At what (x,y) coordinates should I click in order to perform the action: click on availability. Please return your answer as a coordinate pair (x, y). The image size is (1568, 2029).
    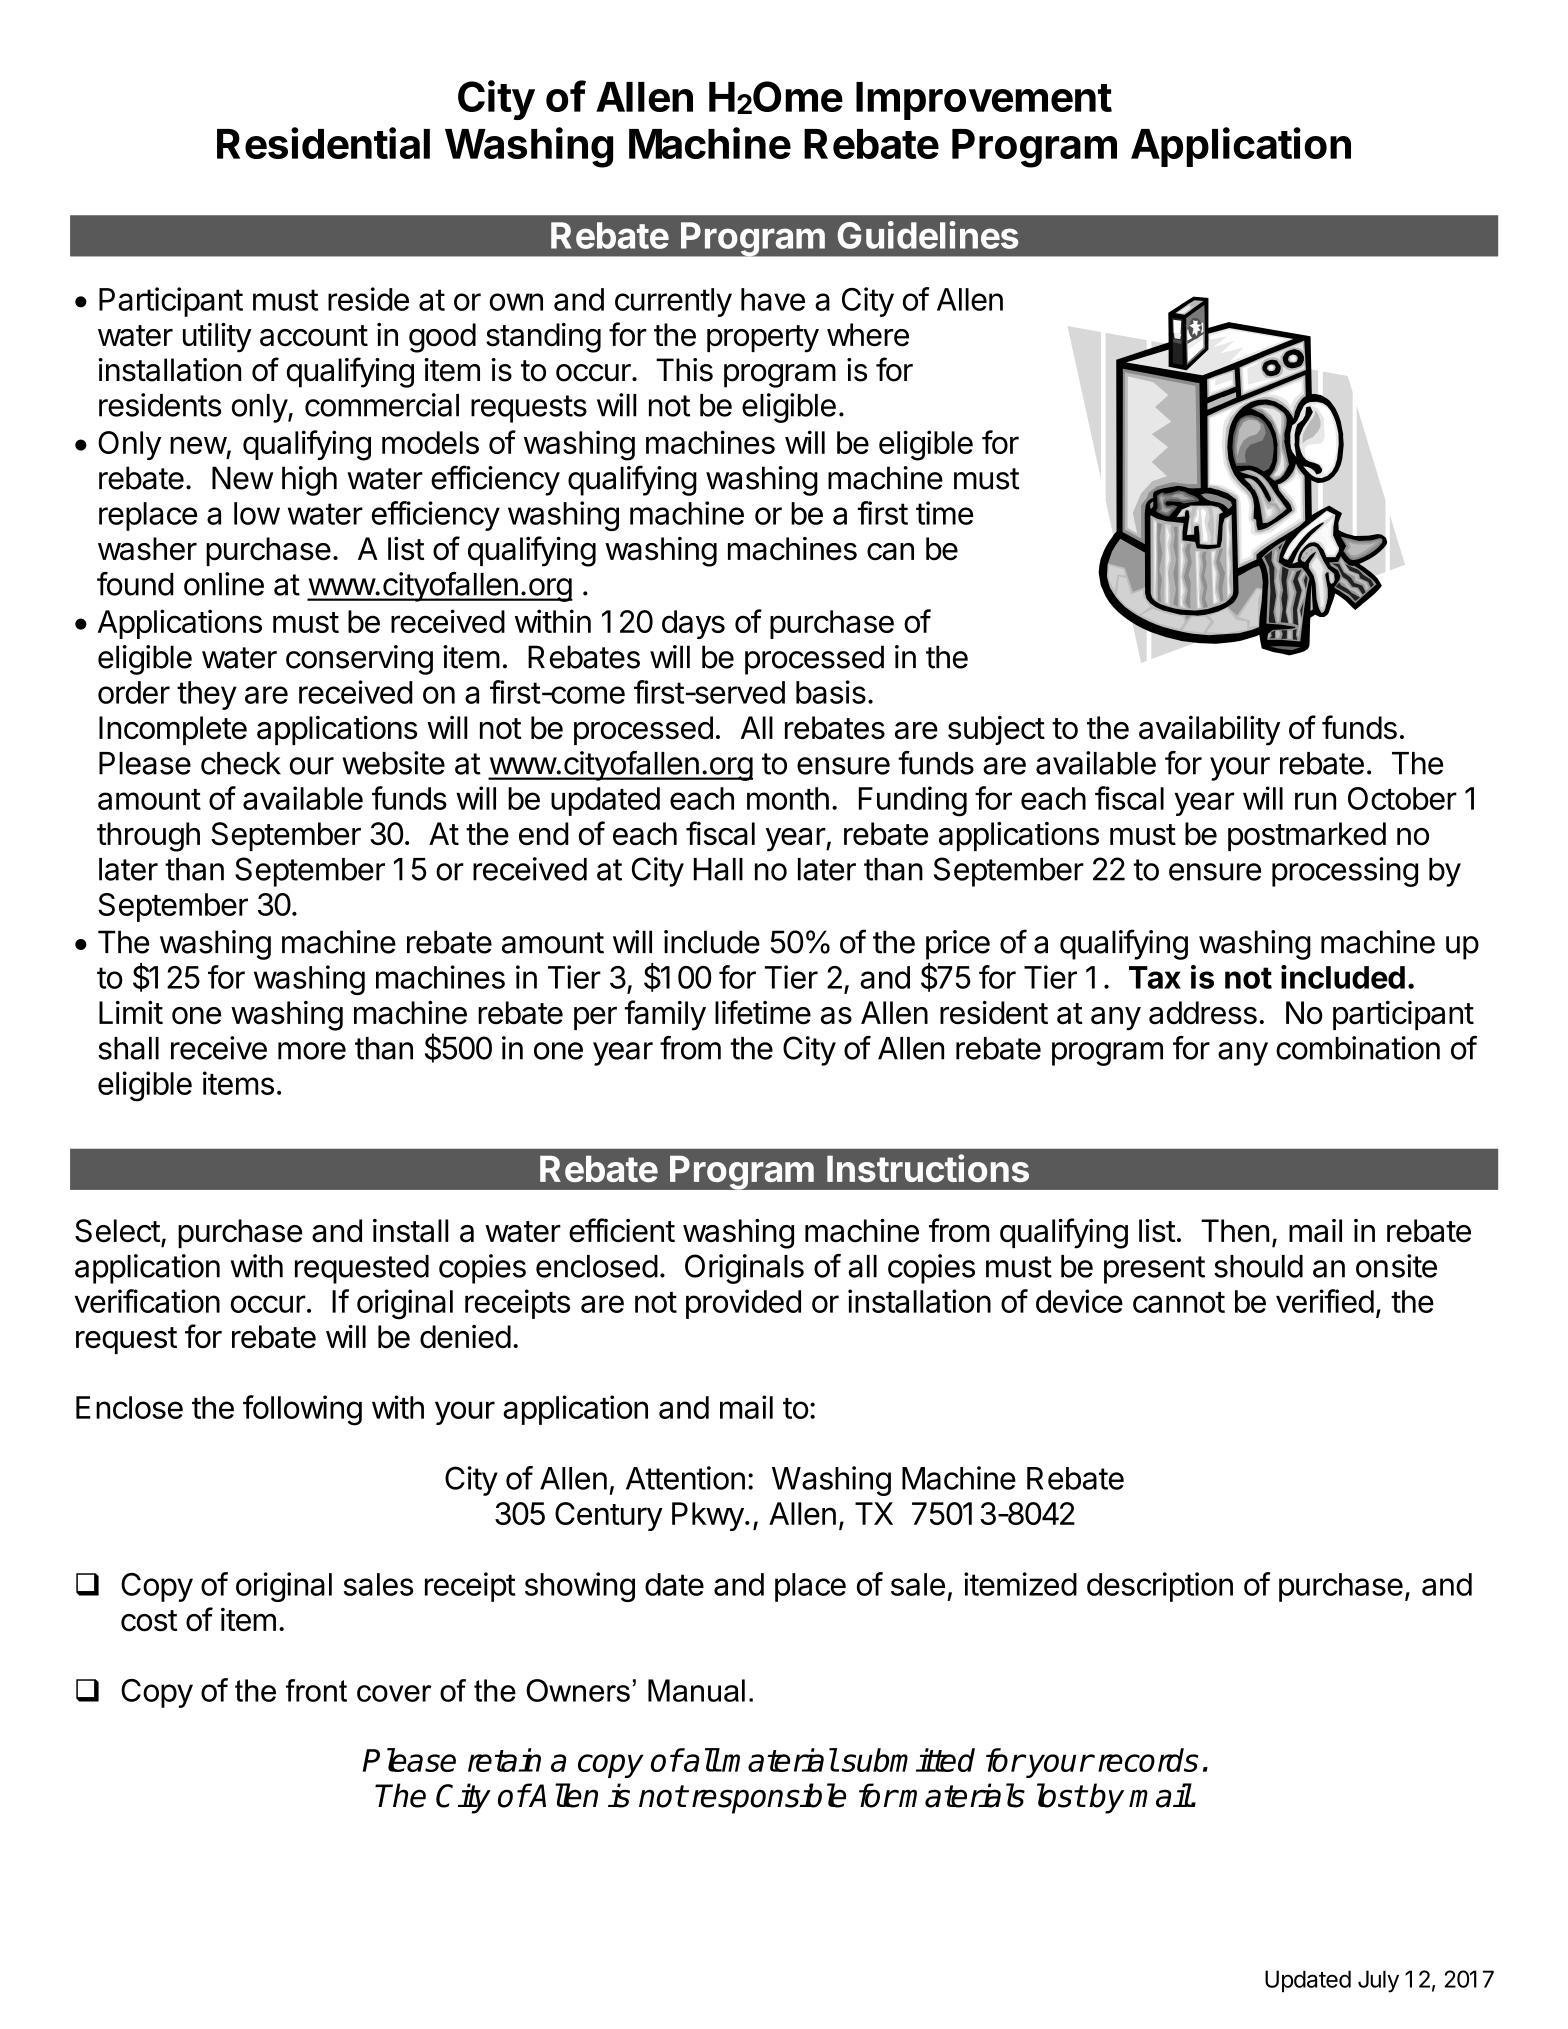
    Looking at the image, I should click on (1209, 731).
